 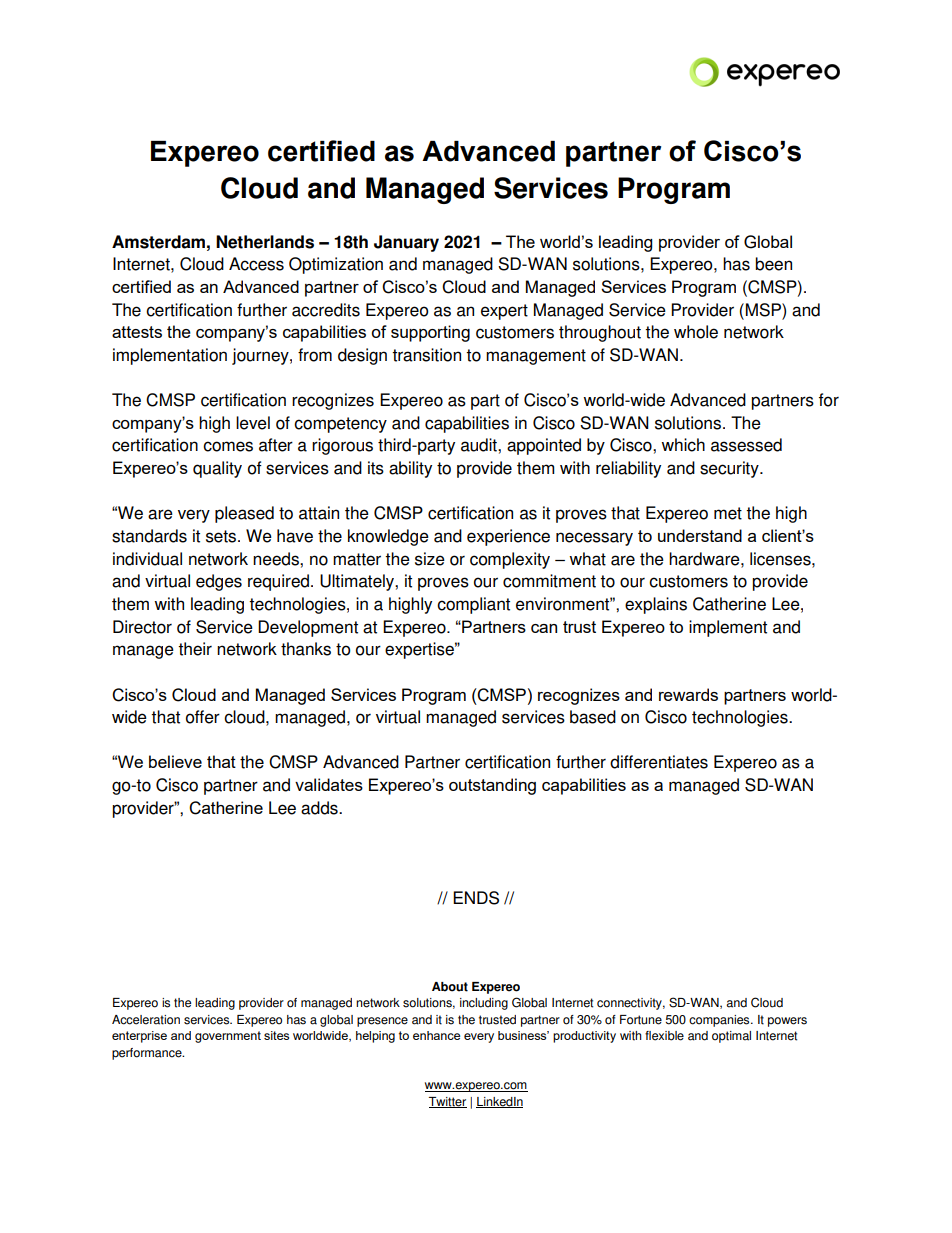 What do you see at coordinates (731, 1037) in the screenshot?
I see `optimal` at bounding box center [731, 1037].
